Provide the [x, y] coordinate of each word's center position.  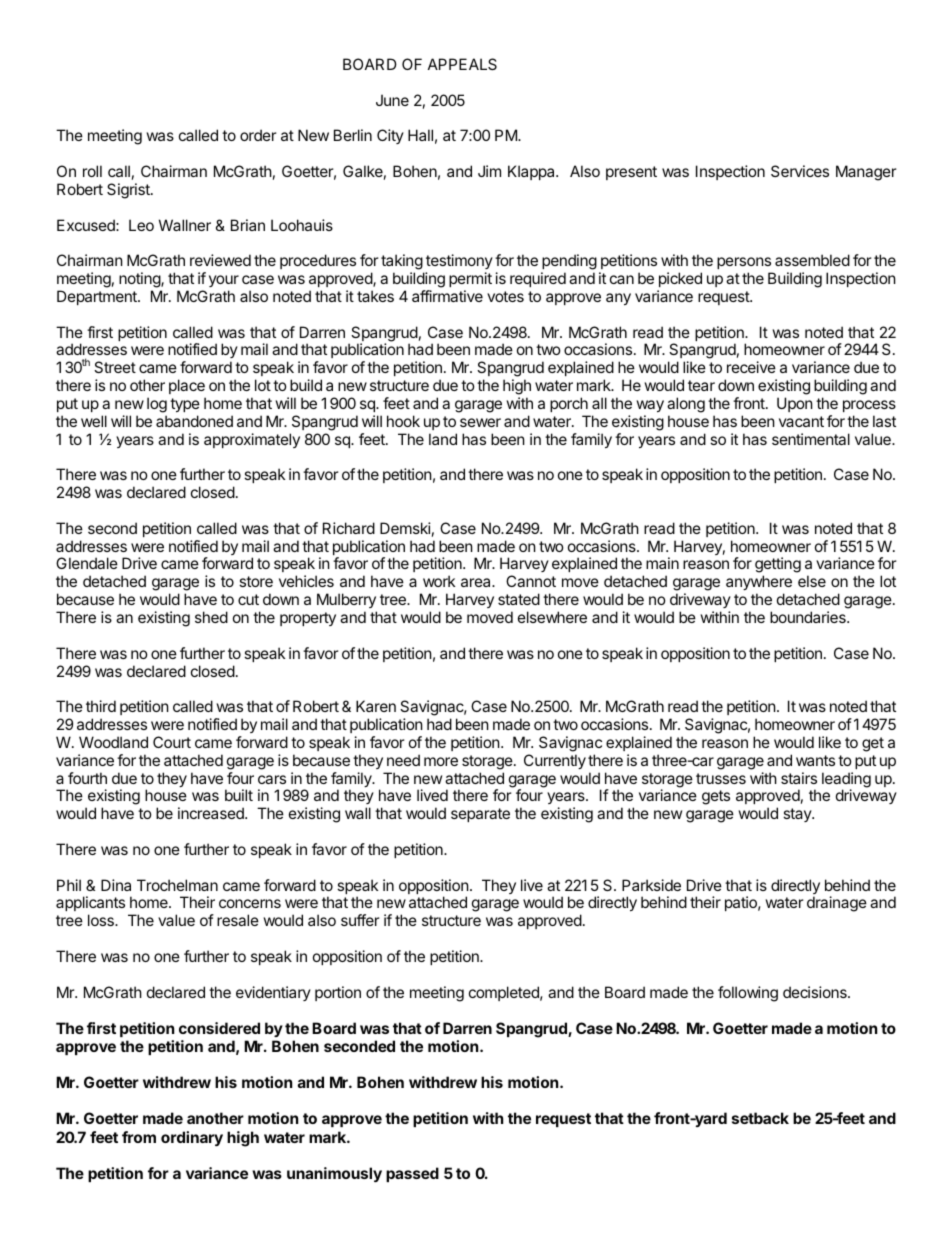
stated [519, 599]
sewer [480, 422]
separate [480, 815]
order [258, 135]
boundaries [809, 617]
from [139, 1137]
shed [211, 617]
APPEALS [462, 64]
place [187, 386]
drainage [837, 904]
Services [800, 171]
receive [751, 367]
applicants [90, 905]
